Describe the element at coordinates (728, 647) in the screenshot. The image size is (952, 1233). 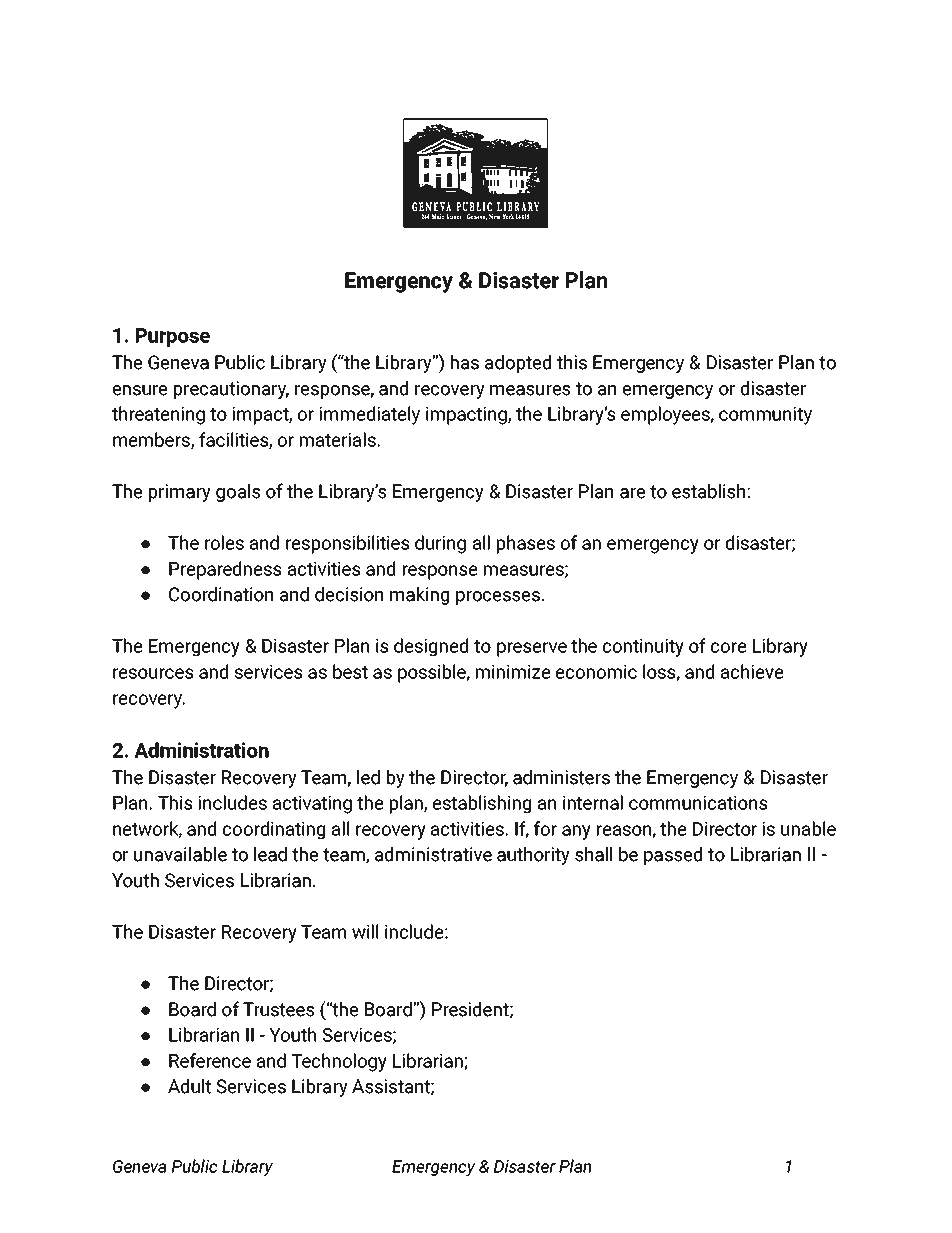
I see `core` at that location.
